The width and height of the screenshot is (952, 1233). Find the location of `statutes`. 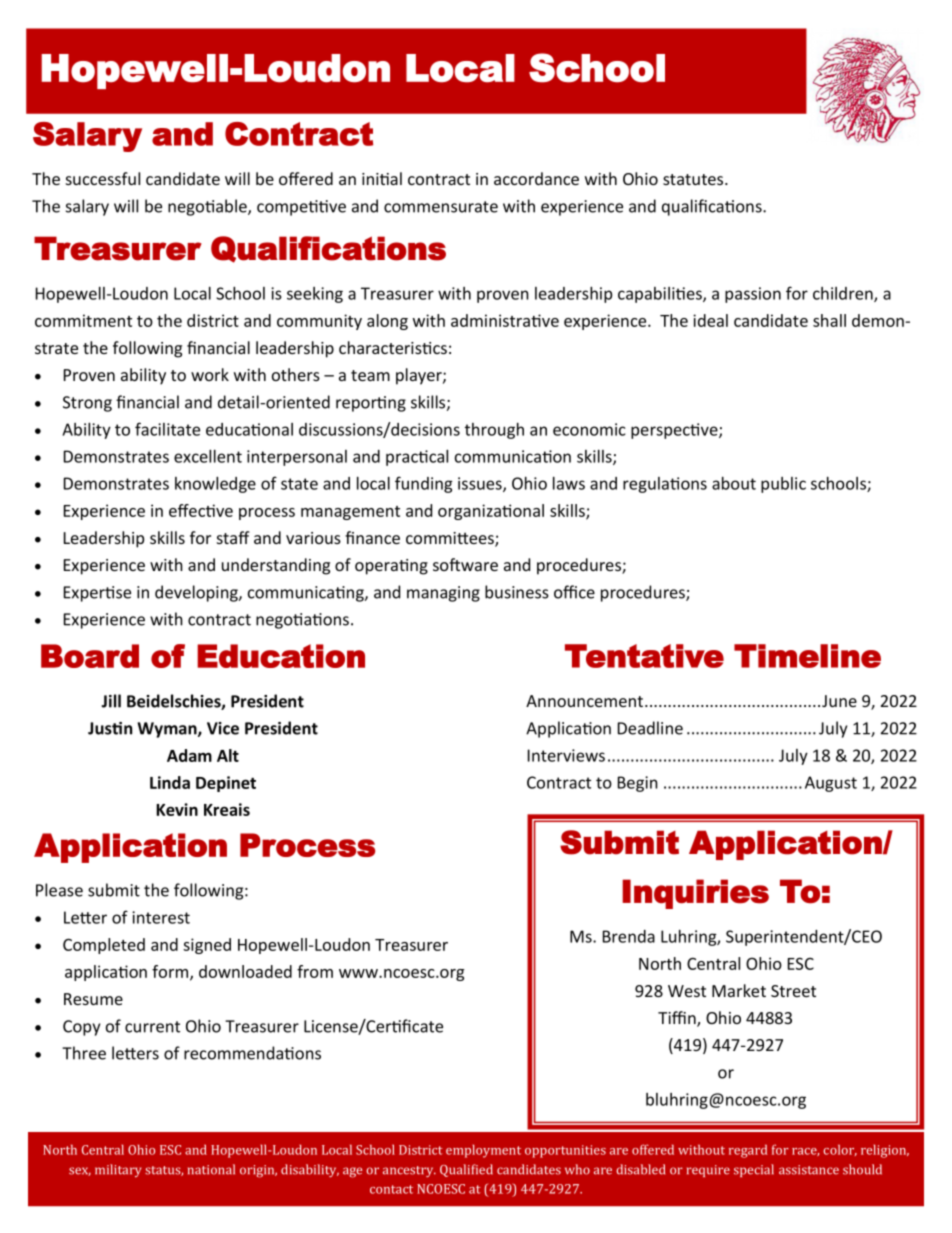

statutes is located at coordinates (694, 179).
